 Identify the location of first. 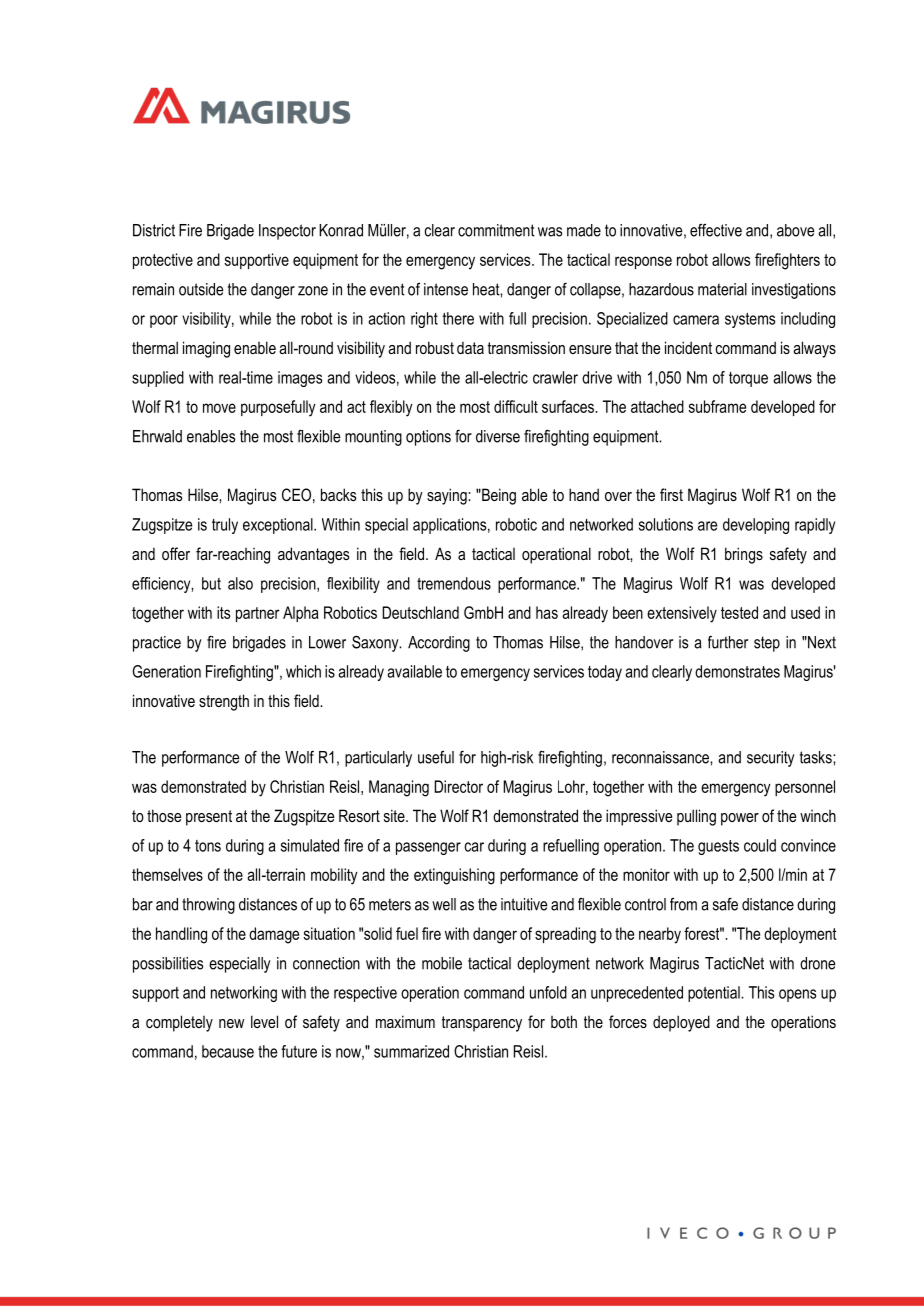
(671, 494).
